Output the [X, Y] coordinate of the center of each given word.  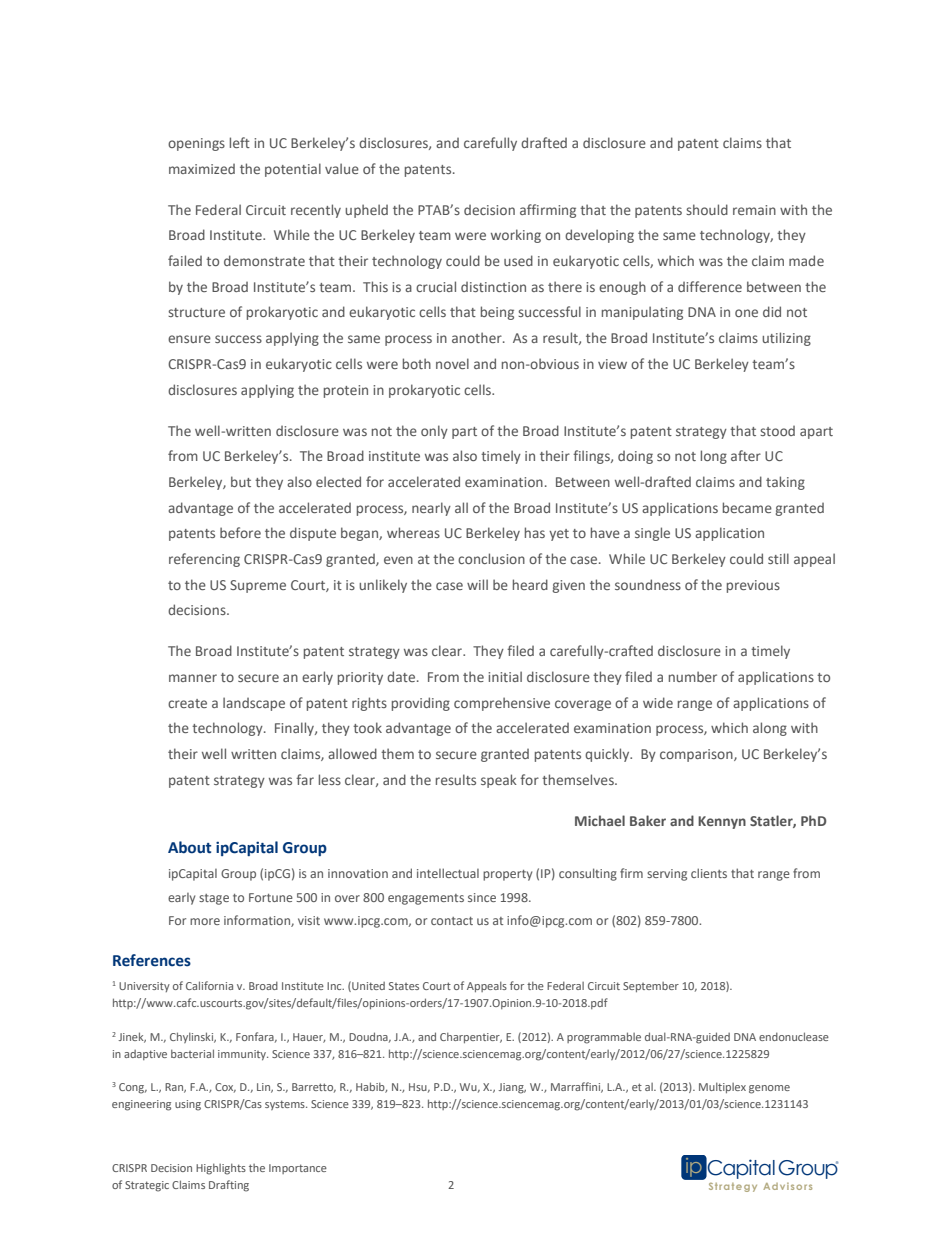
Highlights [221, 1169]
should [707, 209]
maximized [202, 169]
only [434, 432]
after [746, 455]
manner [193, 678]
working [516, 236]
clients [709, 873]
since [482, 897]
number [693, 676]
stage [214, 899]
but [241, 481]
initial [505, 676]
